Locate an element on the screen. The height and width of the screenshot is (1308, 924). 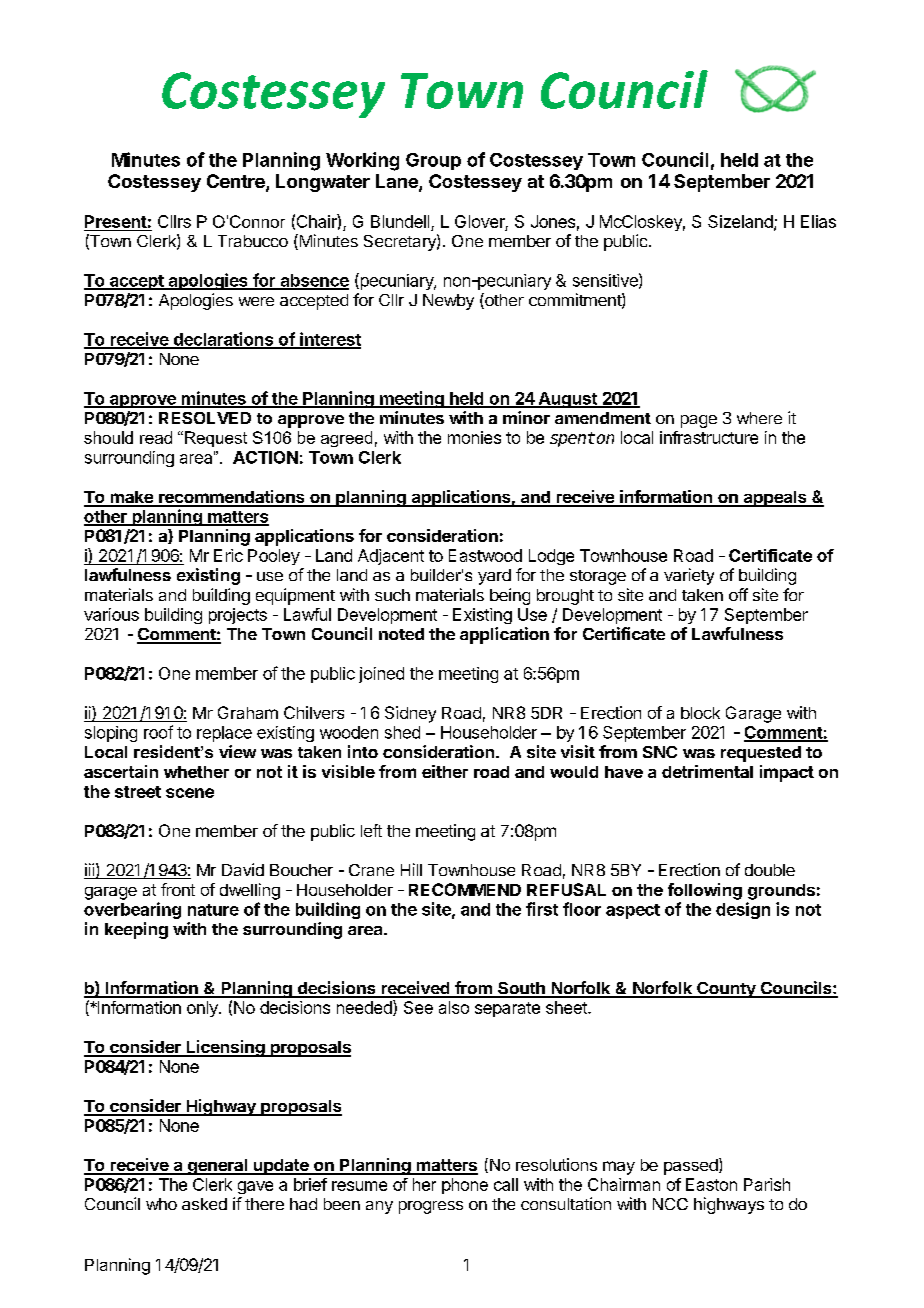
Eastwood is located at coordinates (485, 555).
